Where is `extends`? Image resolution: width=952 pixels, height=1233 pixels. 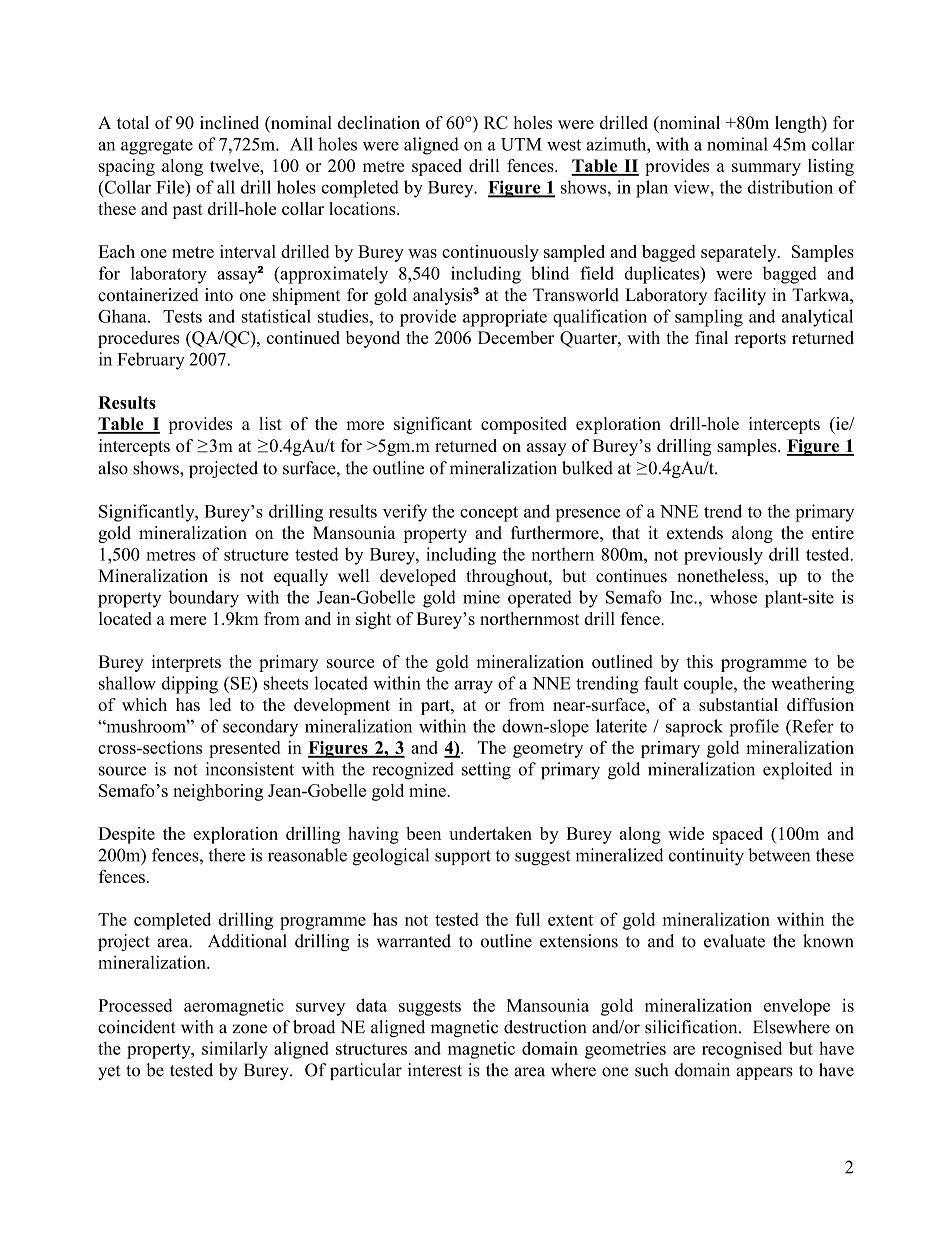
extends is located at coordinates (695, 533).
